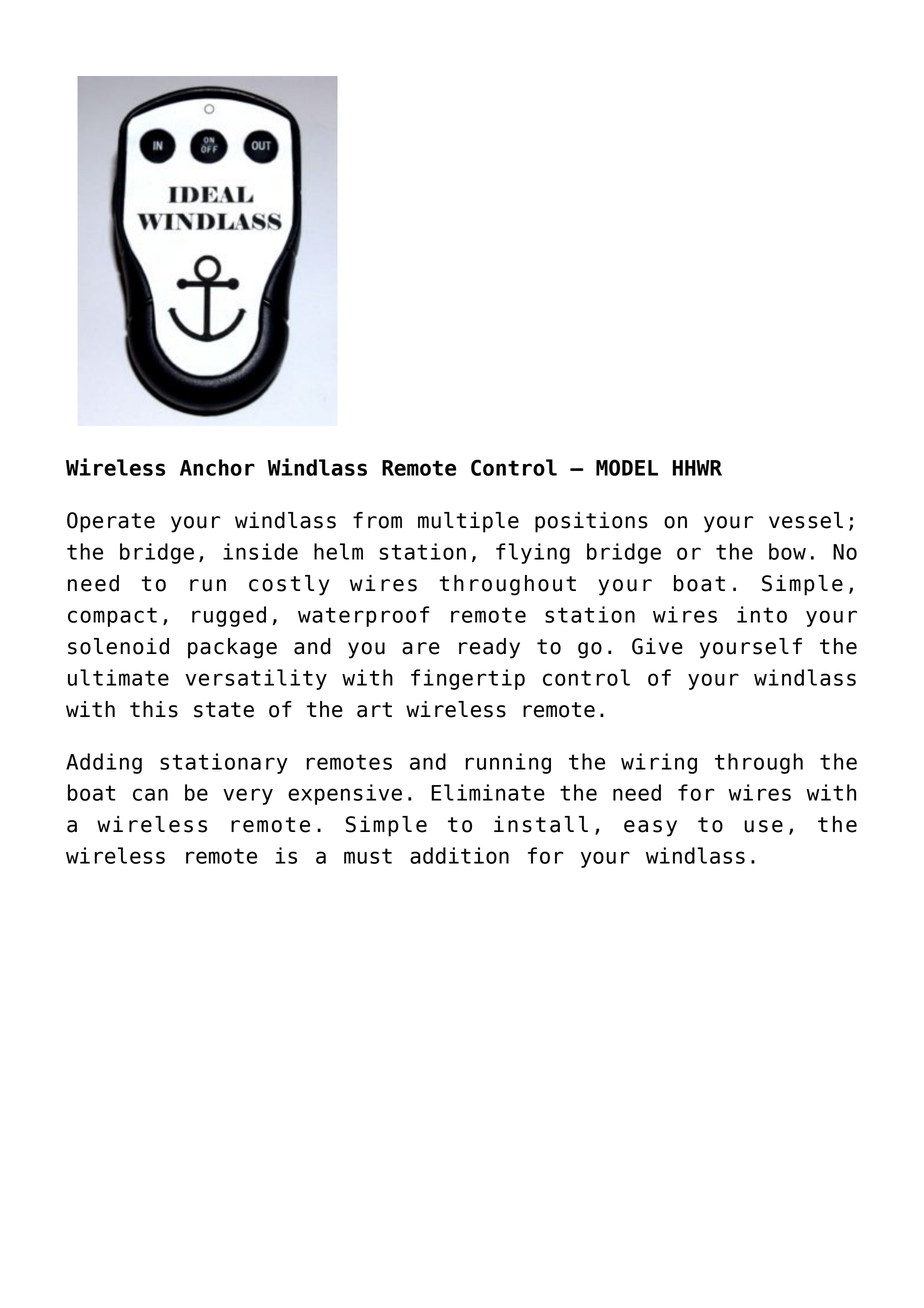 The width and height of the screenshot is (924, 1308). What do you see at coordinates (363, 616) in the screenshot?
I see `waterproof` at bounding box center [363, 616].
